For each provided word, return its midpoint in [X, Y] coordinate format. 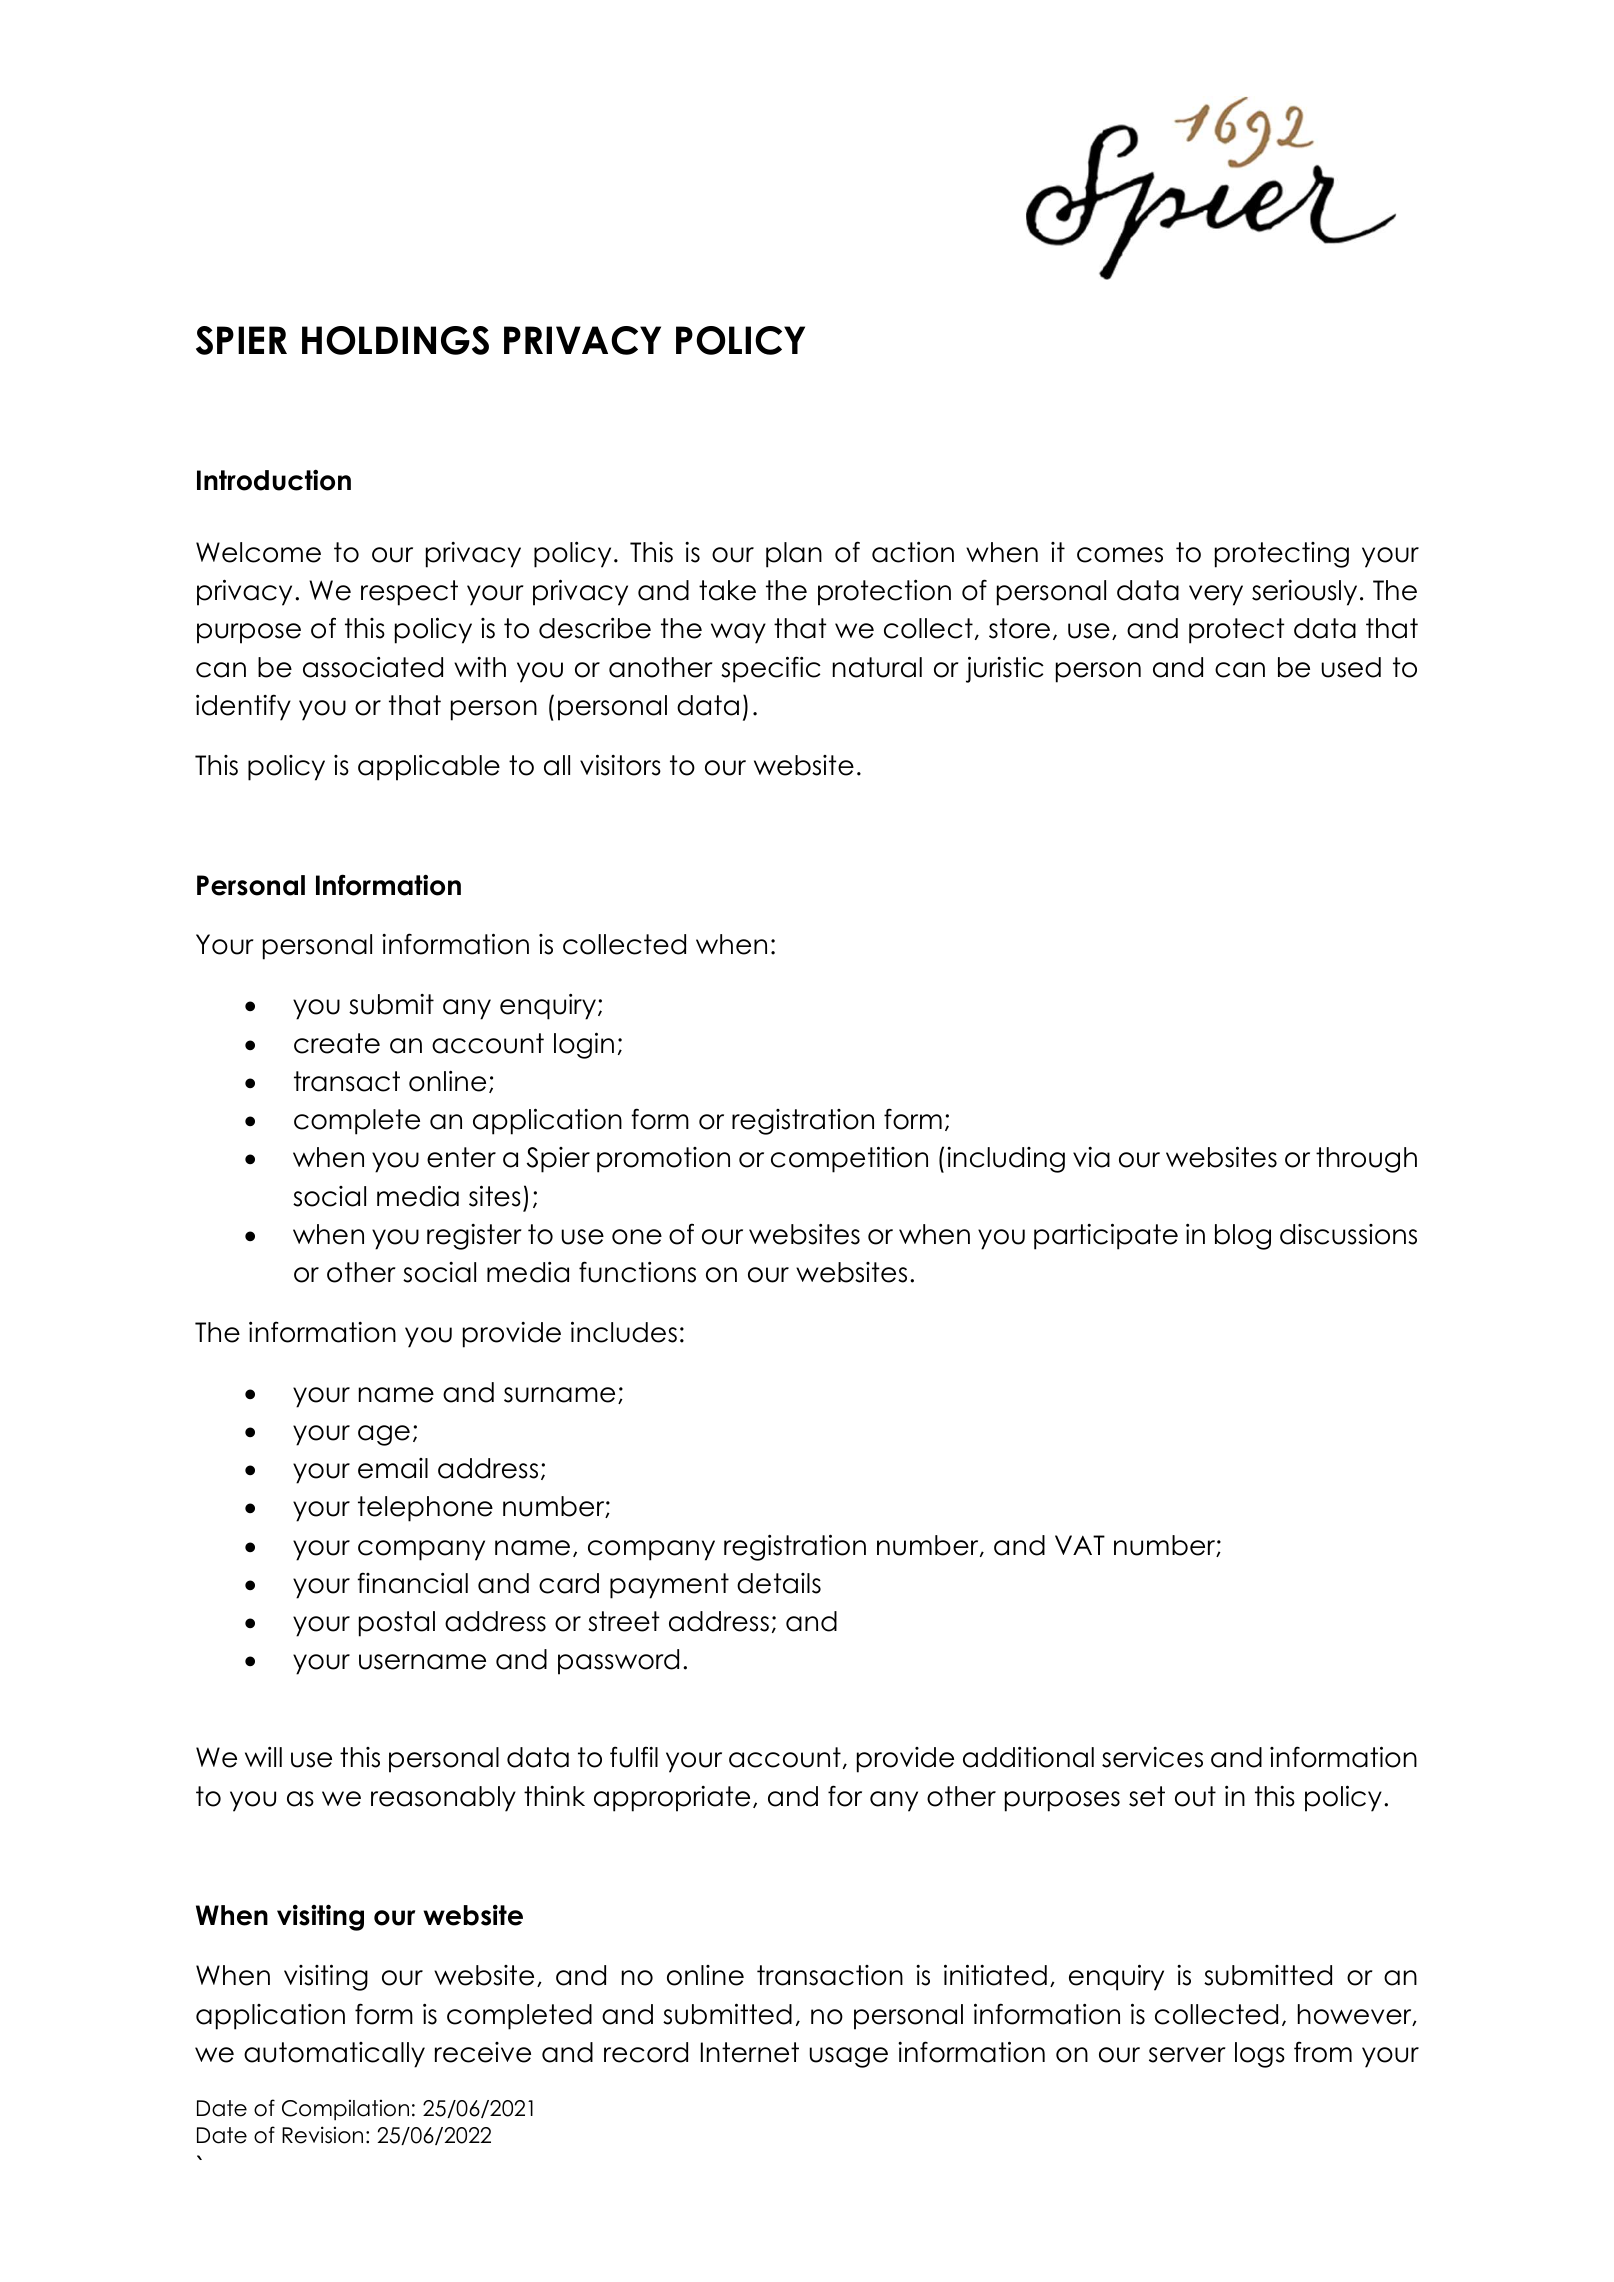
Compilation [345, 2110]
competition [849, 1159]
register [474, 1237]
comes [1120, 555]
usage [849, 2057]
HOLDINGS [395, 340]
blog [1243, 1237]
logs [1260, 2055]
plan [794, 555]
